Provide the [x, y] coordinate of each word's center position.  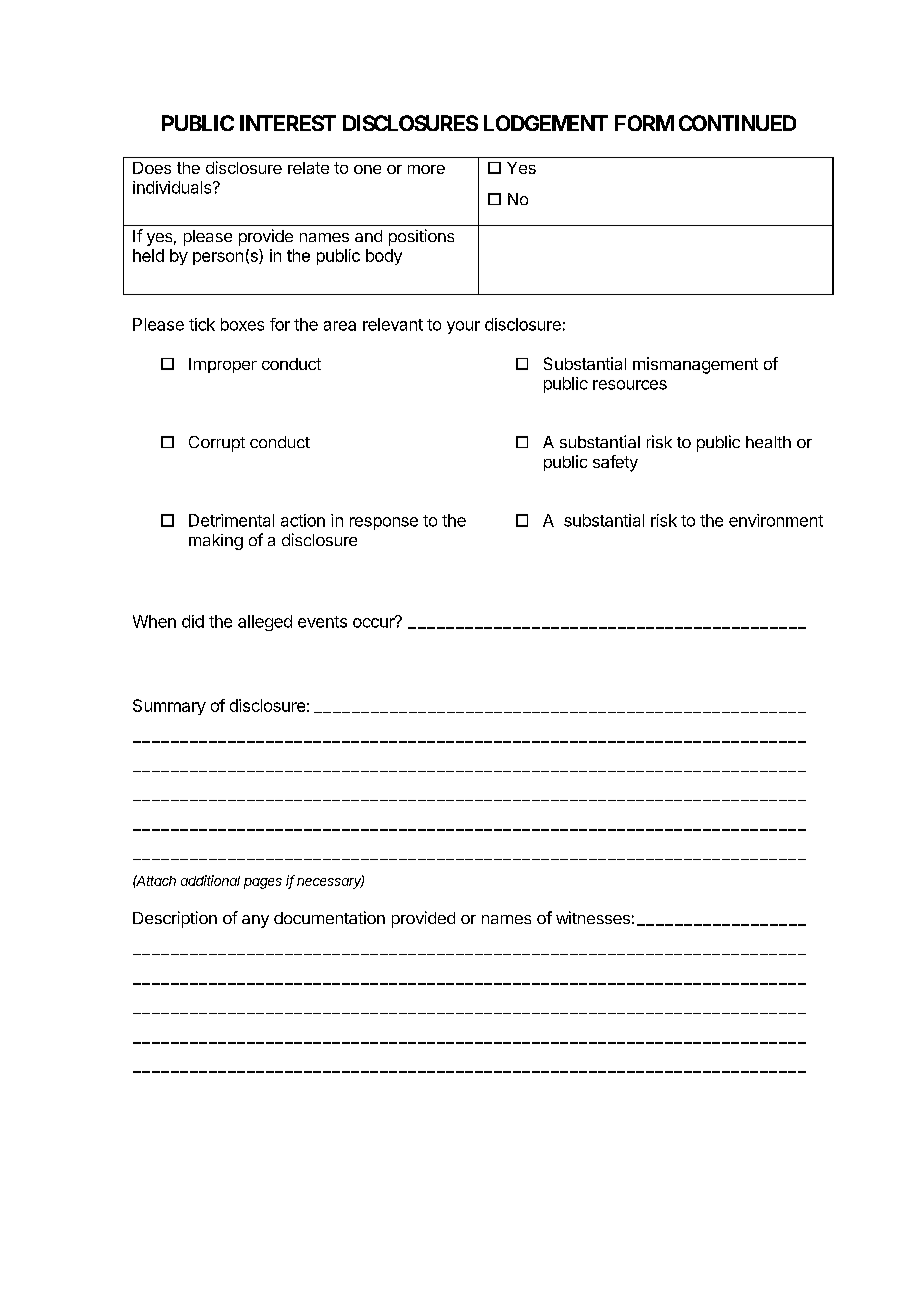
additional [210, 880]
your [463, 327]
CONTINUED [737, 123]
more [426, 169]
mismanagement [695, 365]
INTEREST [288, 123]
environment [776, 520]
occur [375, 622]
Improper [223, 365]
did [193, 621]
